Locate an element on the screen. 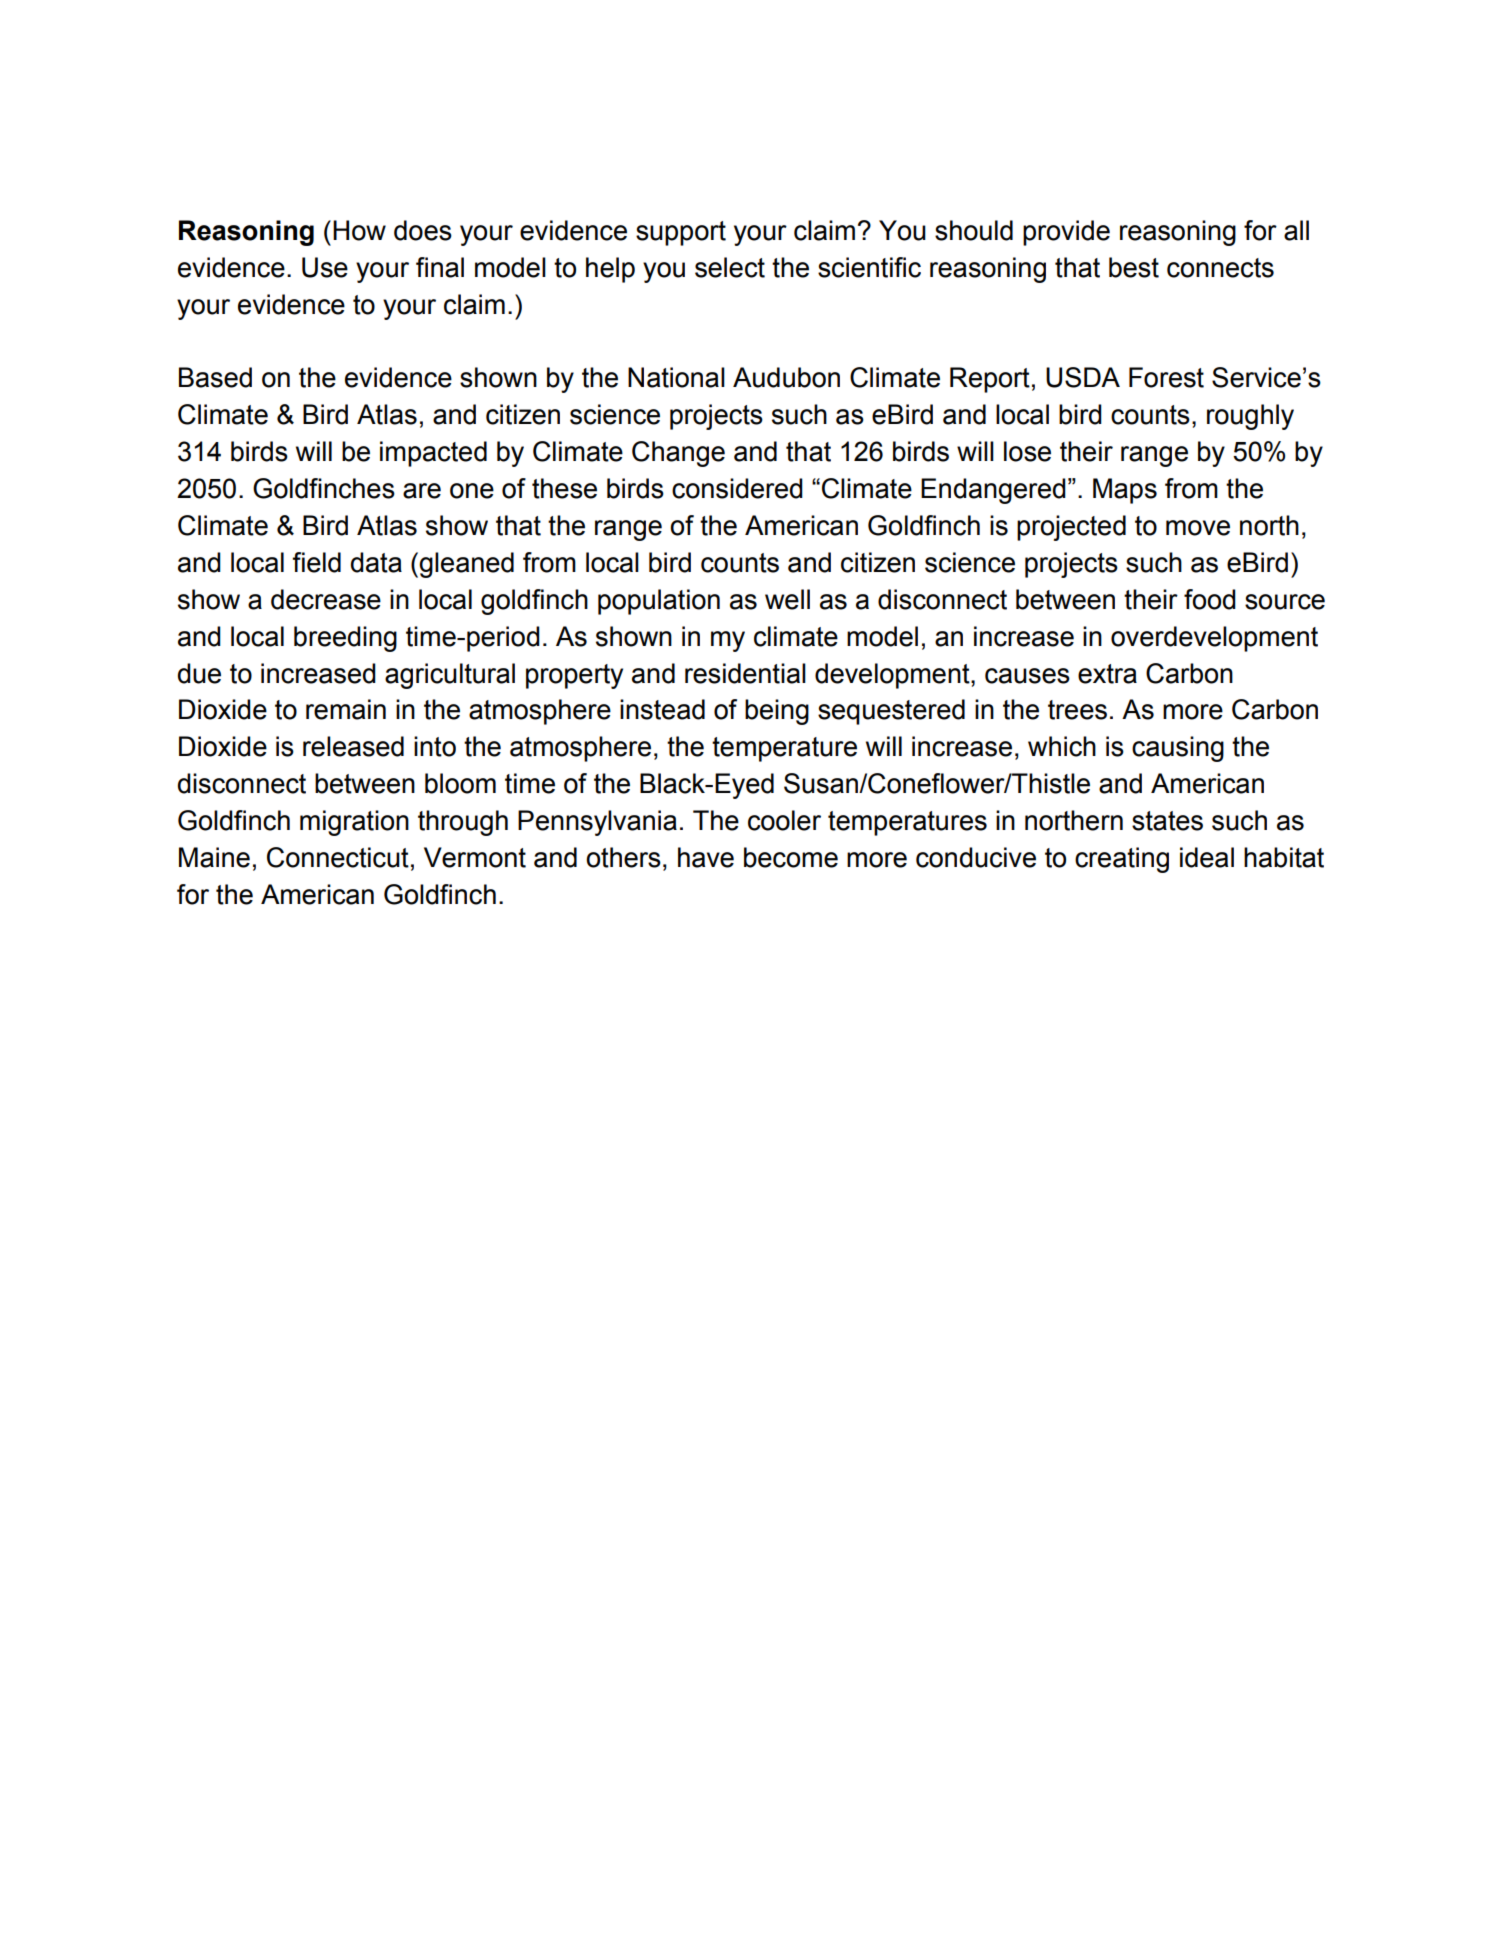 This screenshot has height=1948, width=1506. Forest is located at coordinates (1166, 377).
